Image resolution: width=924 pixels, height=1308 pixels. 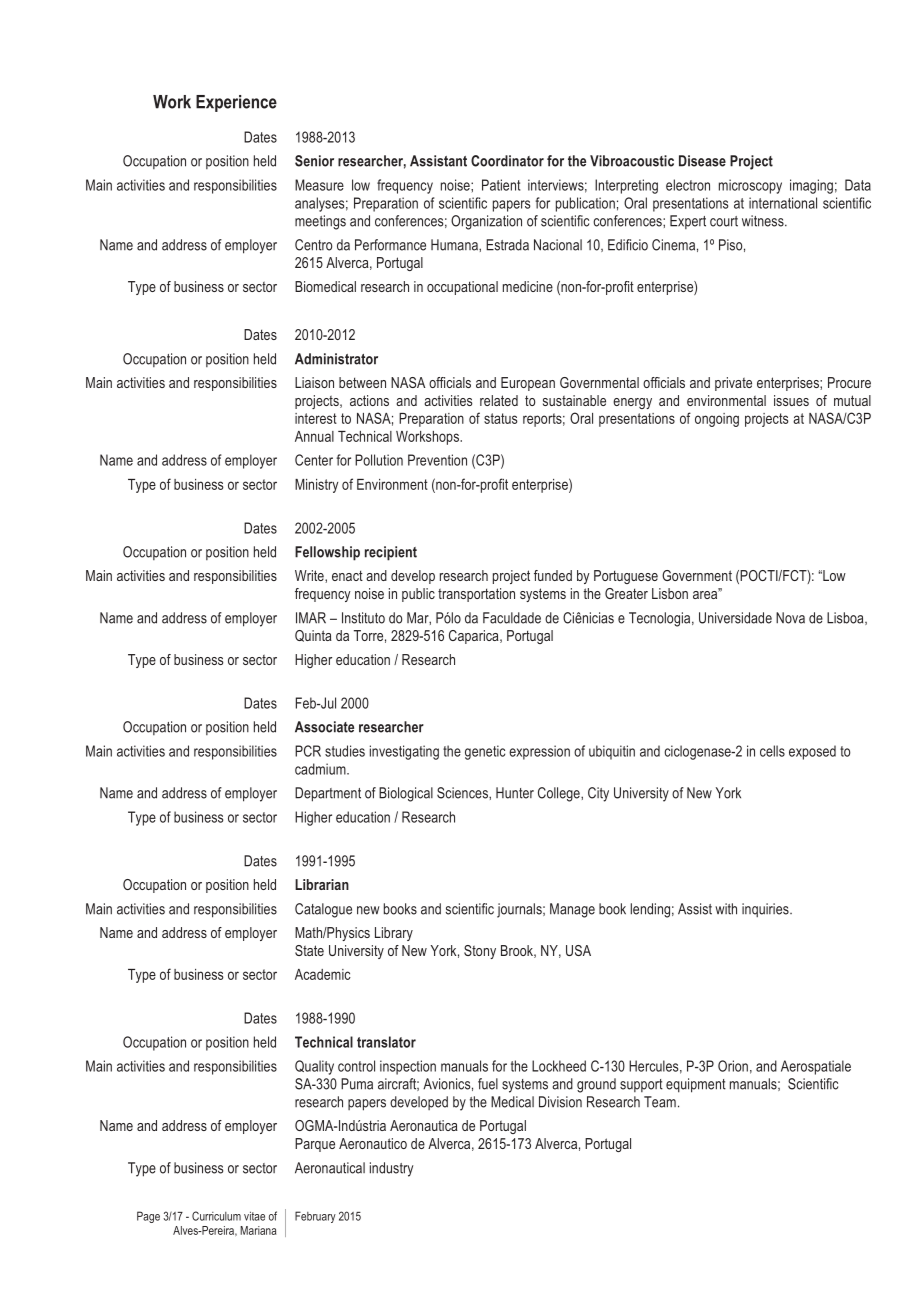 What do you see at coordinates (750, 186) in the screenshot?
I see `microscopy` at bounding box center [750, 186].
